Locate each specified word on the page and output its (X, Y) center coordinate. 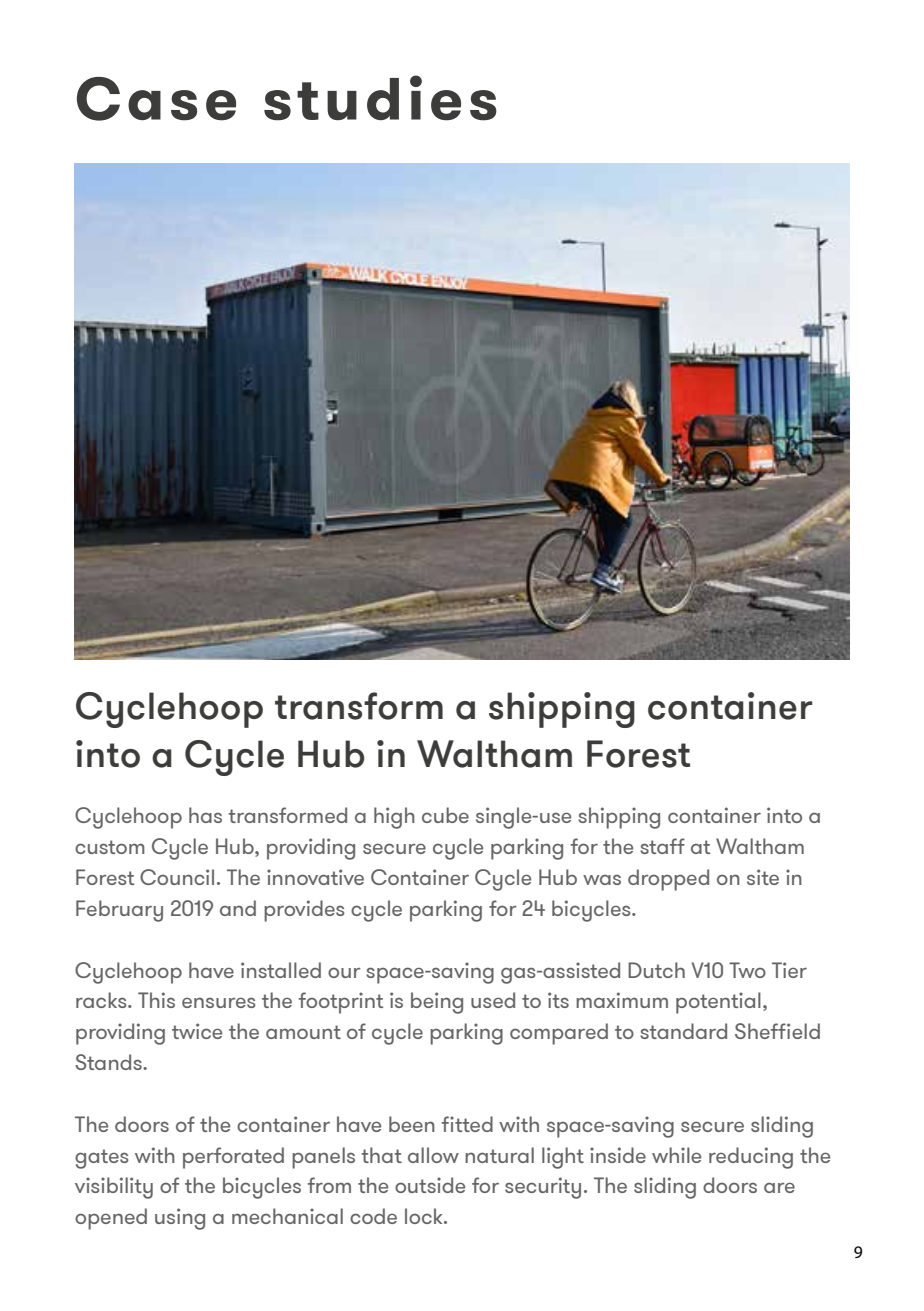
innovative (315, 877)
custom (110, 847)
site (763, 877)
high (394, 818)
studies (380, 98)
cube (445, 815)
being (437, 1003)
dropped (668, 880)
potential (718, 1003)
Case (156, 99)
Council (177, 877)
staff (662, 846)
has (205, 815)
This (156, 1000)
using (180, 1219)
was (602, 879)
